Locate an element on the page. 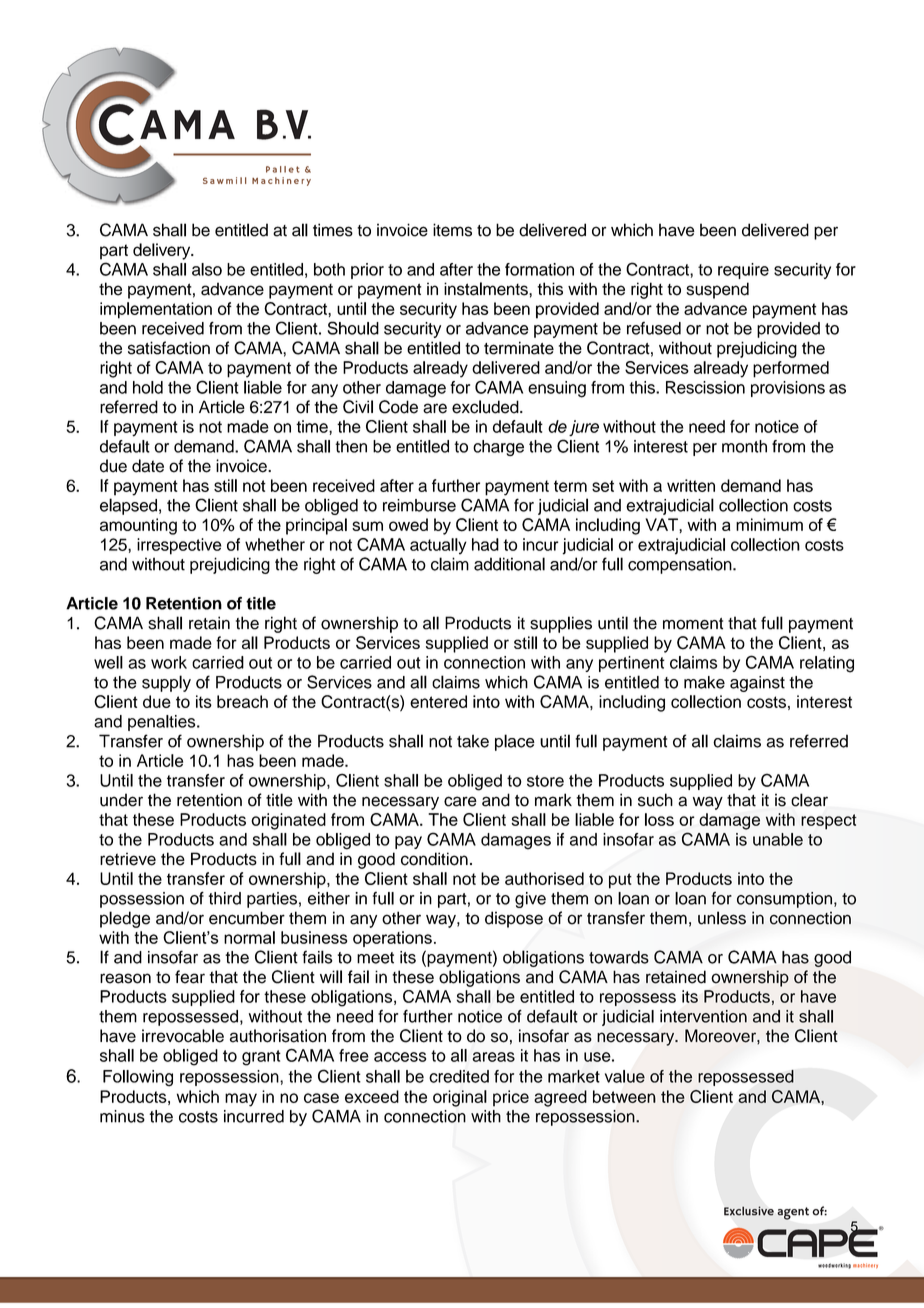  require is located at coordinates (743, 271).
